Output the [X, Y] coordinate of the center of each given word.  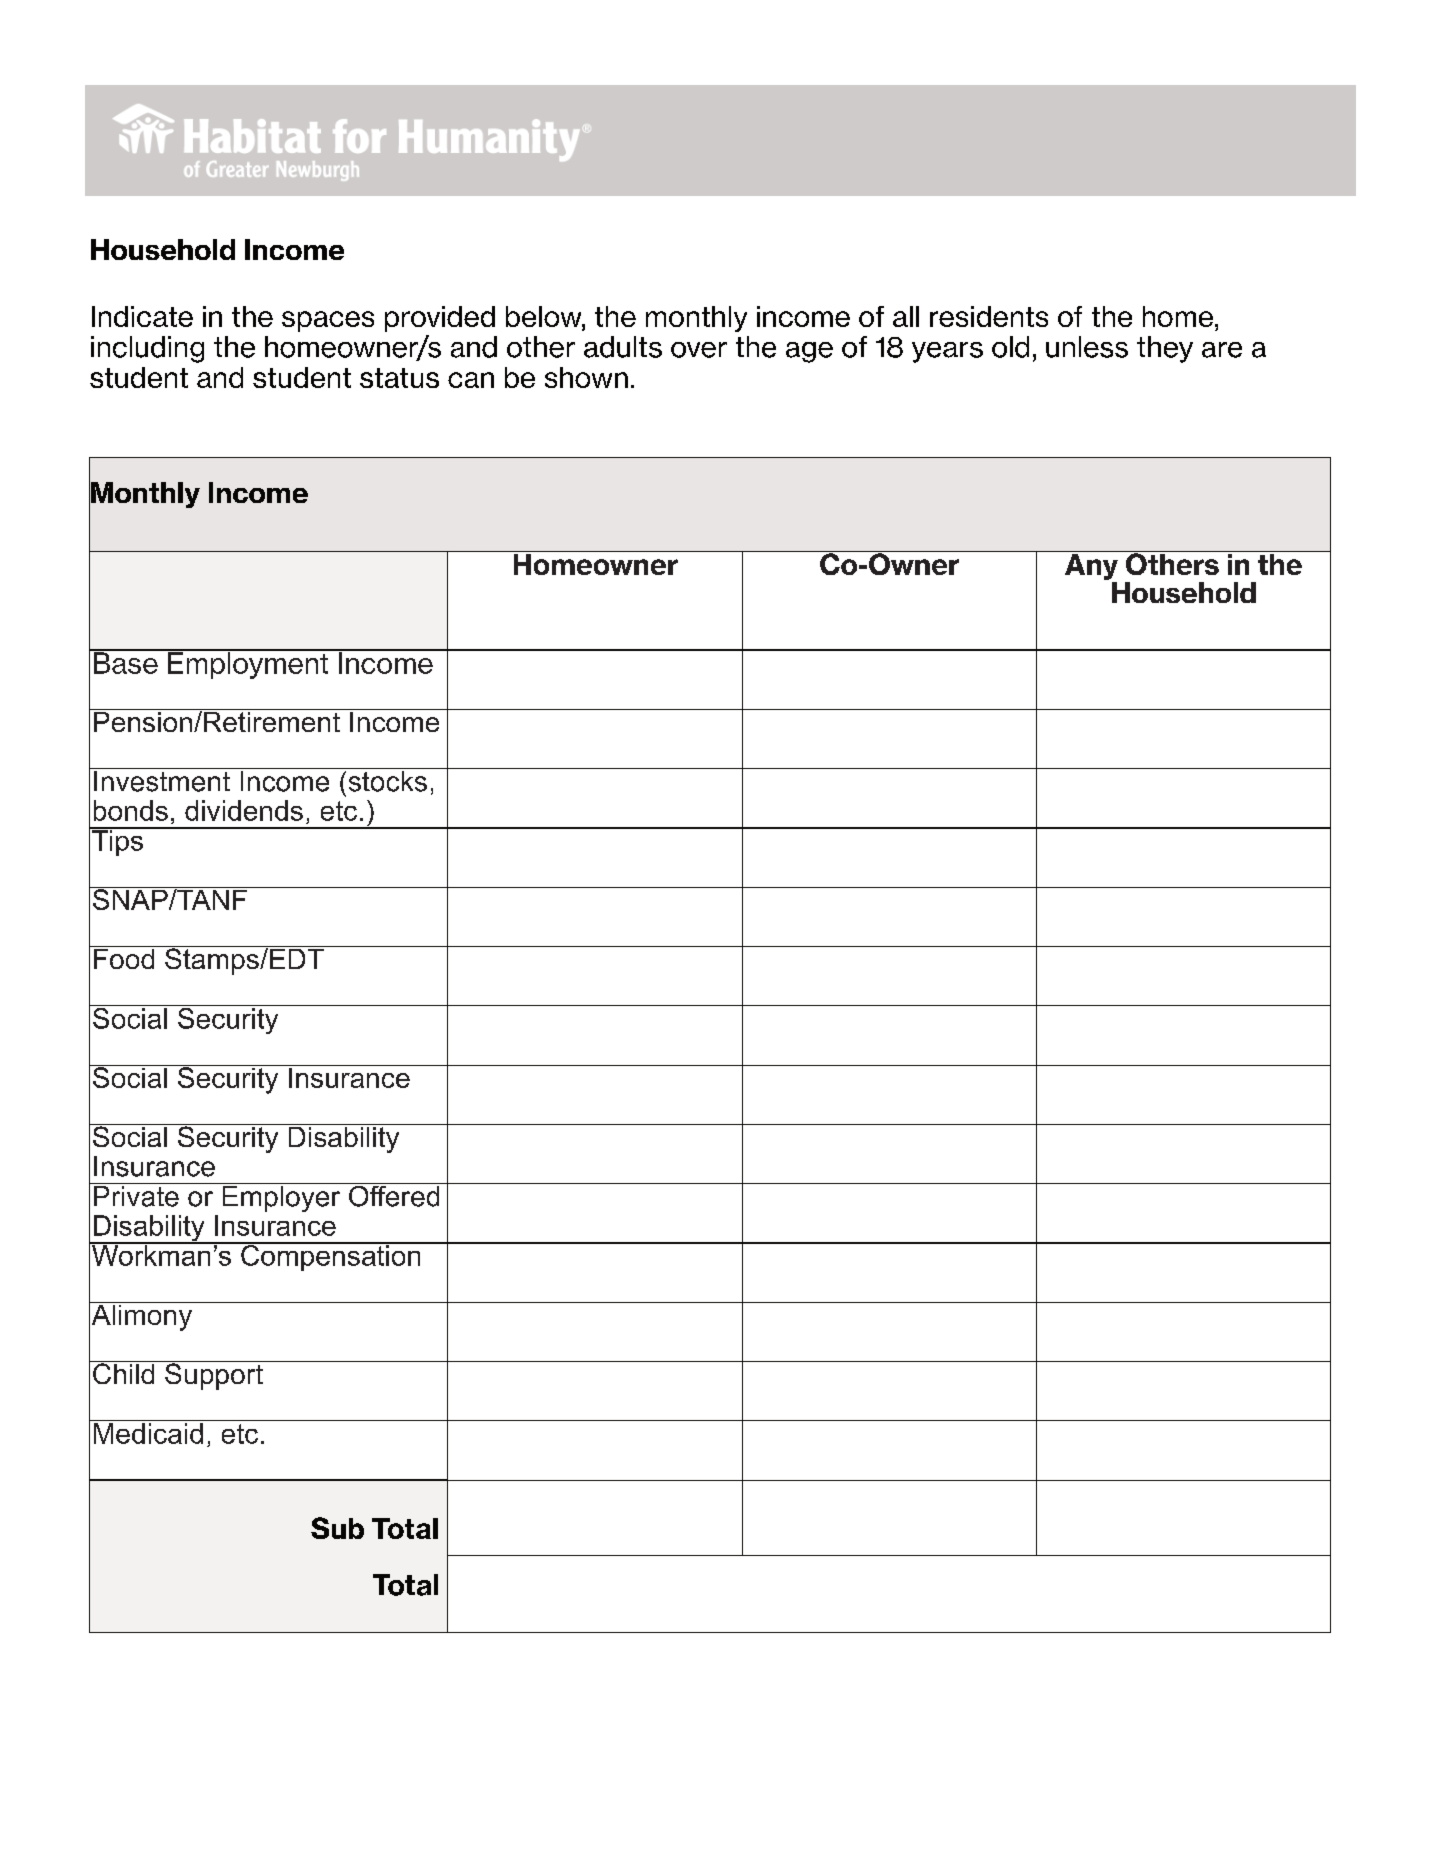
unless [1087, 347]
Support [214, 1375]
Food [124, 957]
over [699, 350]
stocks [387, 780]
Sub [337, 1528]
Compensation [331, 1256]
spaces [328, 321]
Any [1091, 565]
